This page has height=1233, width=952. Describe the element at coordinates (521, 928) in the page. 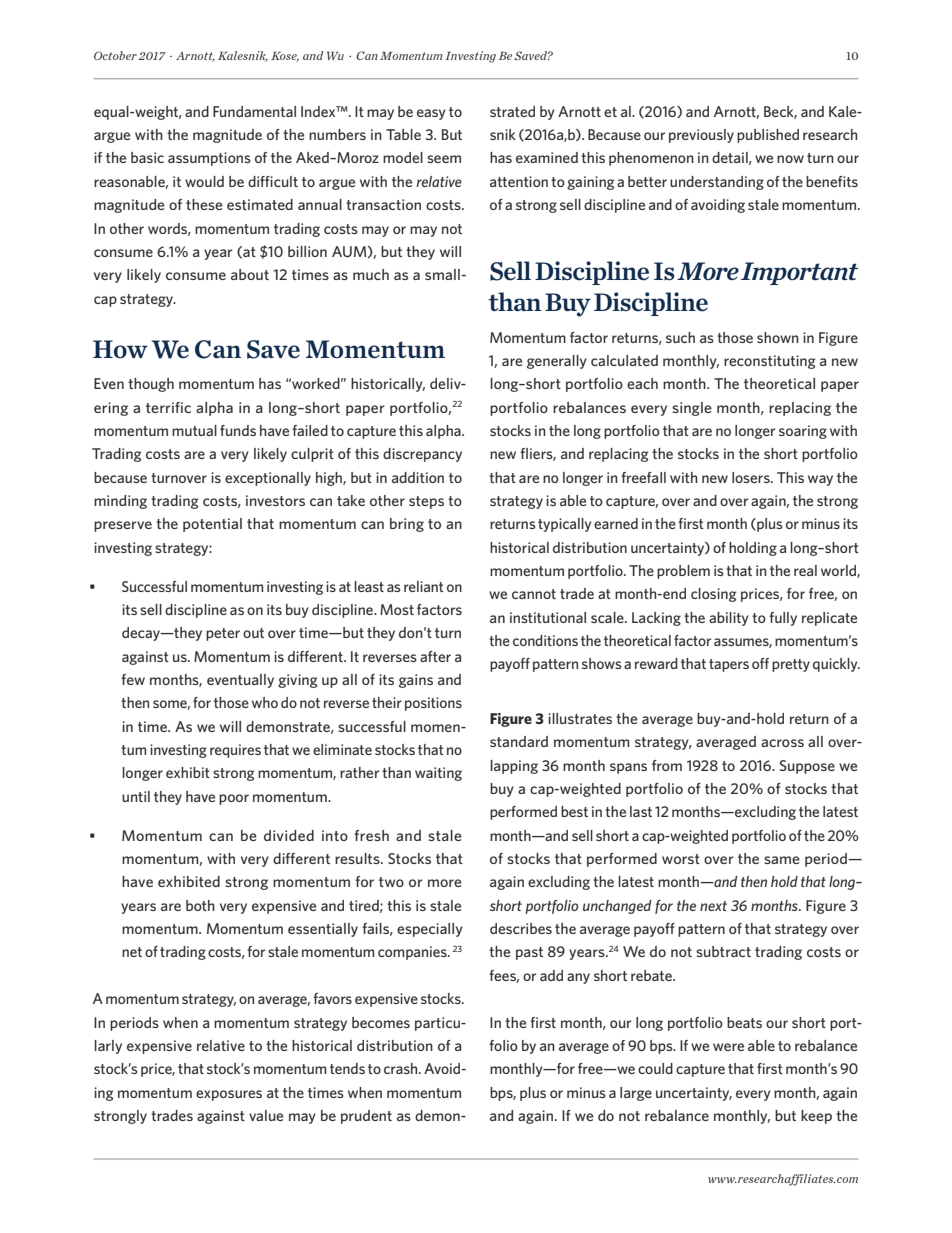

I see `describes` at that location.
